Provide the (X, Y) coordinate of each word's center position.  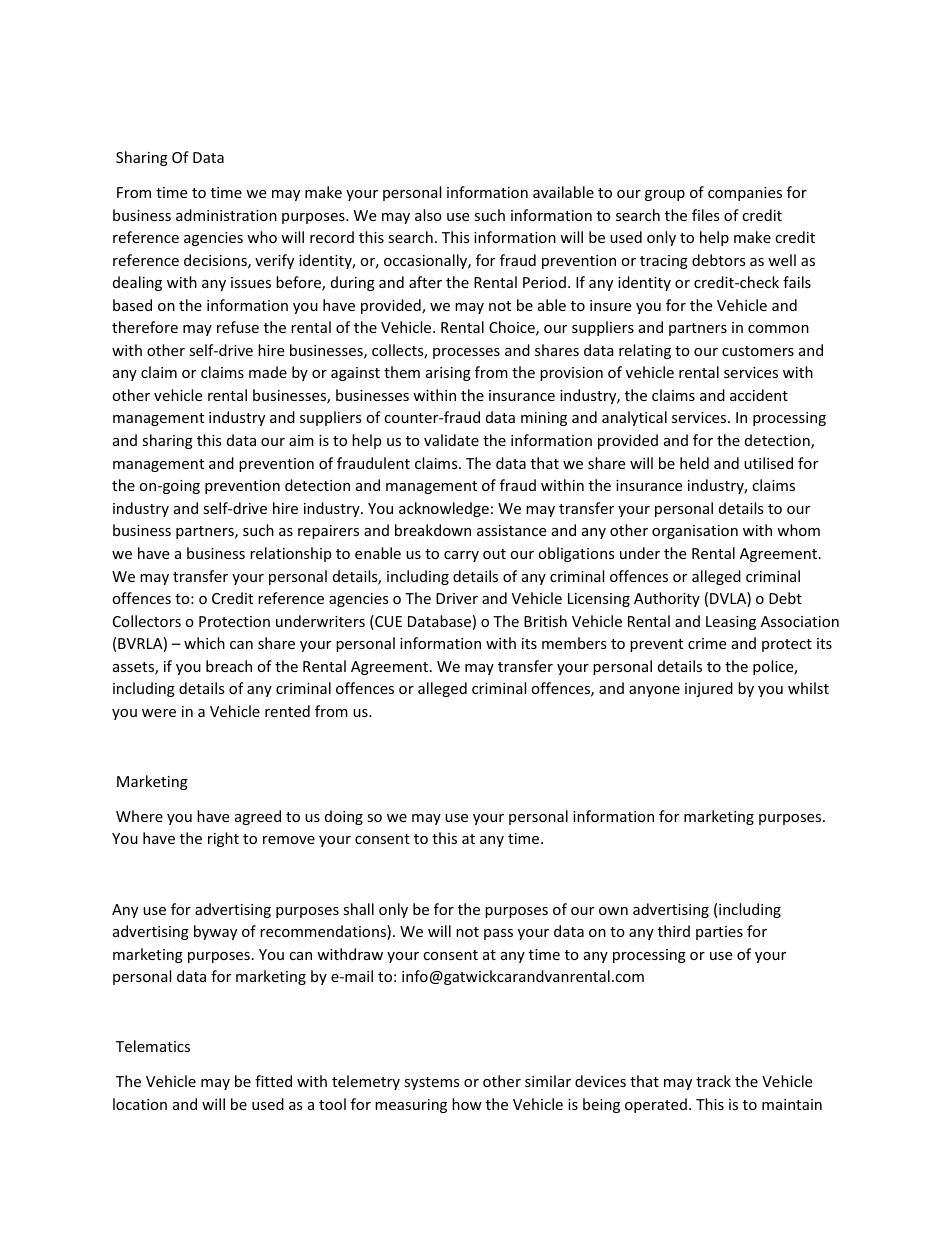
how (467, 1104)
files (706, 215)
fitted (273, 1081)
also (428, 215)
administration (226, 215)
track (713, 1081)
